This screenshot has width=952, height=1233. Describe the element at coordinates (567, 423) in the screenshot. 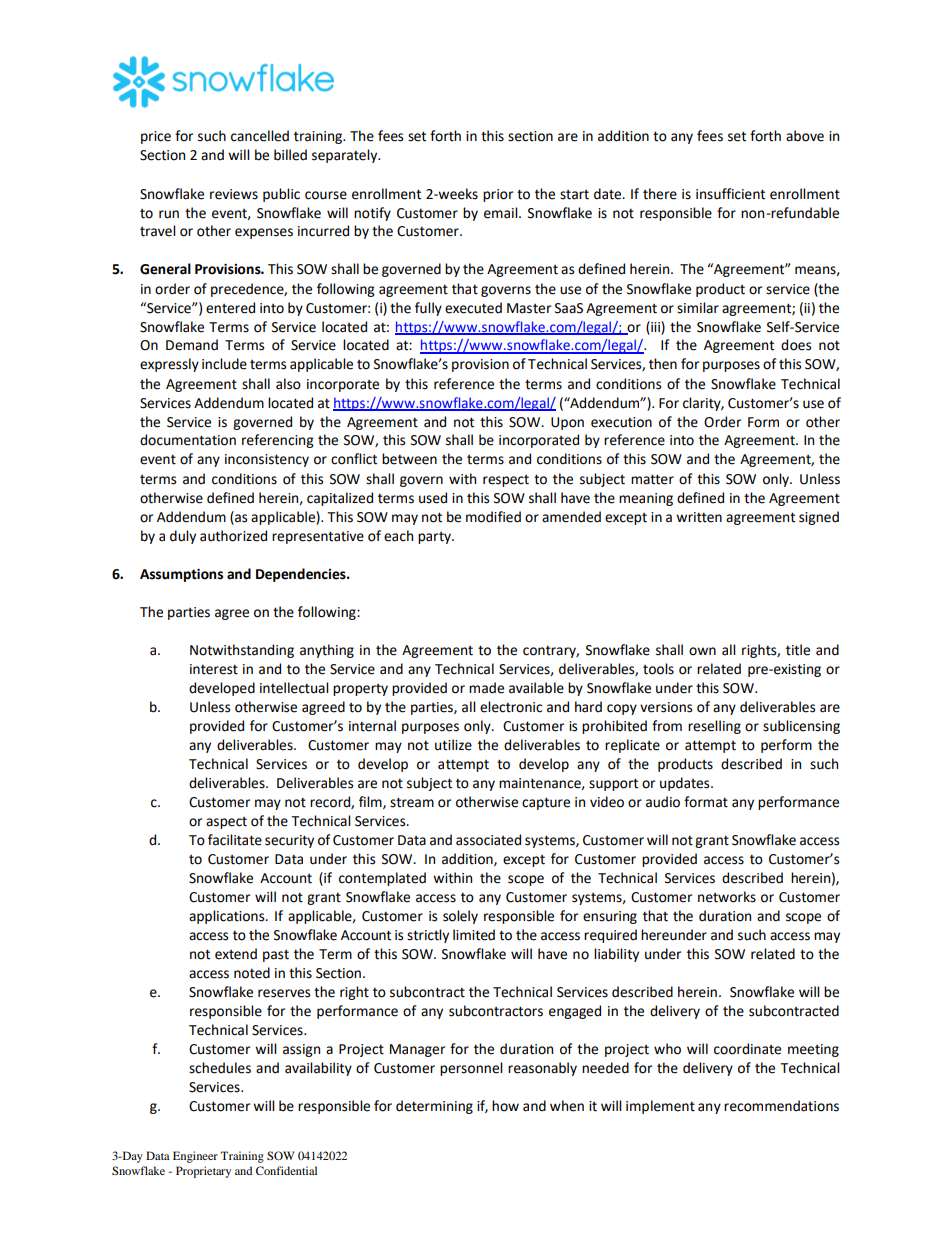

I see `Upon` at that location.
